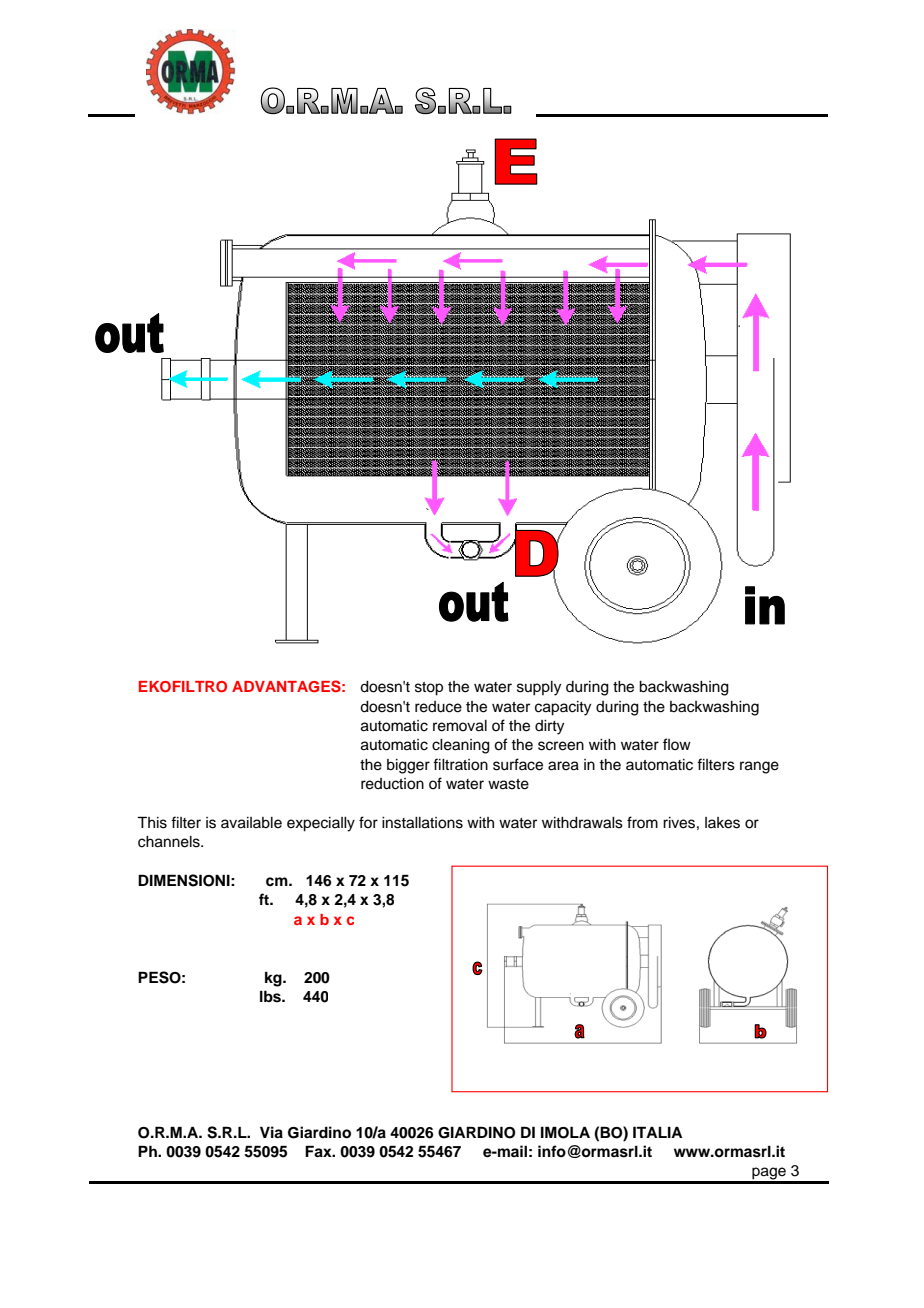 Image resolution: width=924 pixels, height=1308 pixels. Describe the element at coordinates (438, 707) in the screenshot. I see `reduce` at that location.
